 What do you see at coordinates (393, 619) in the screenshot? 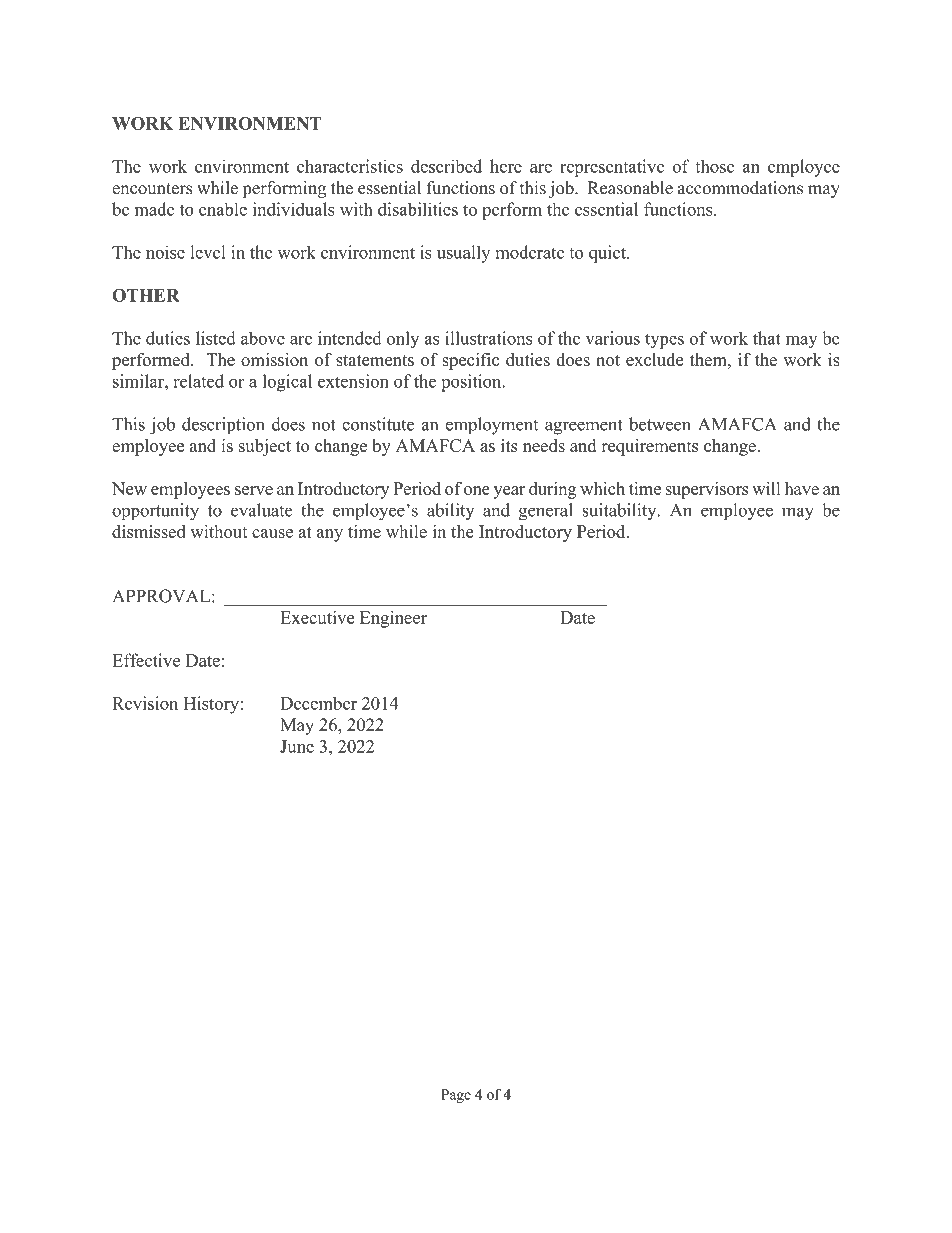
I see `Engineer` at bounding box center [393, 619].
